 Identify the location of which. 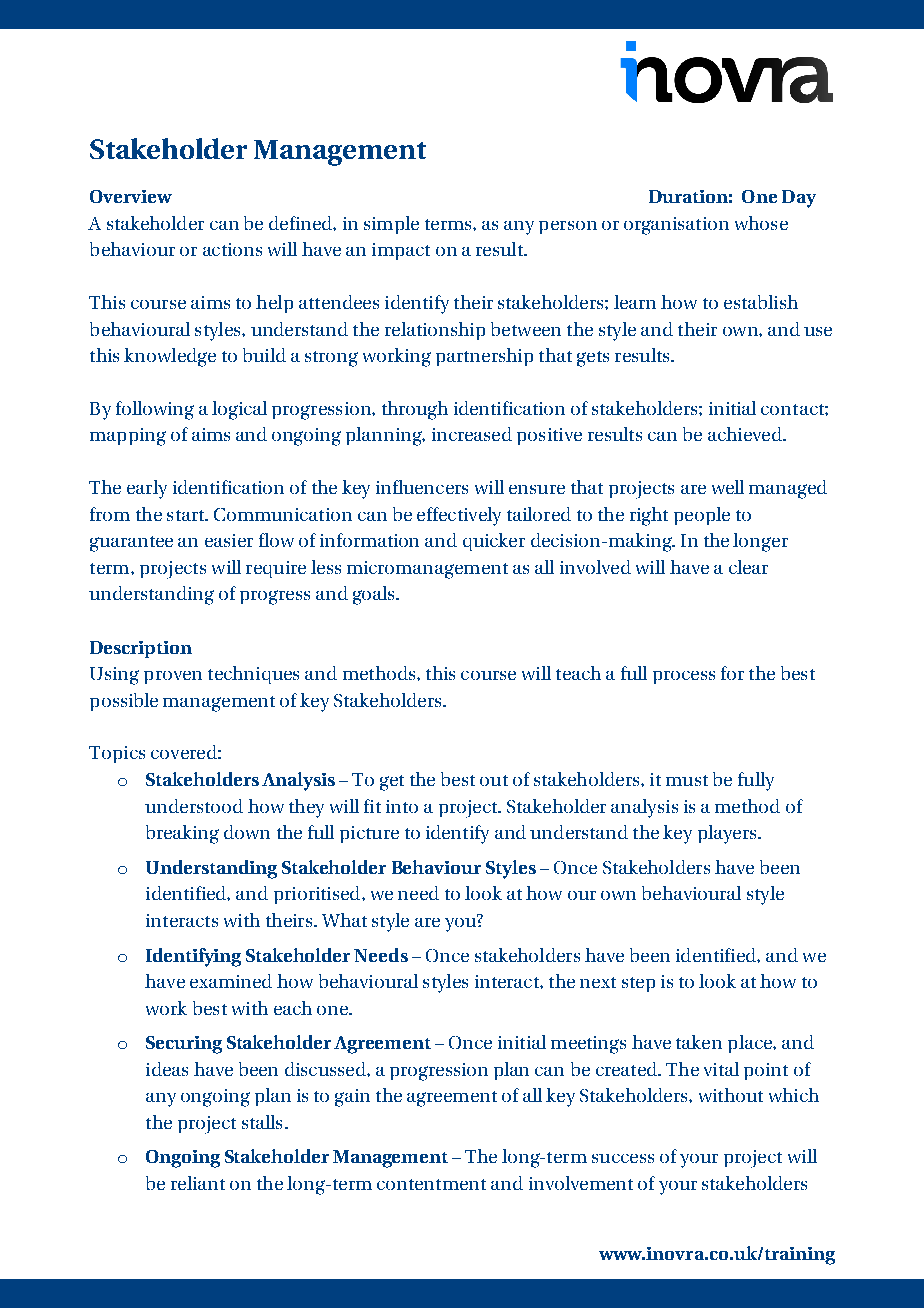
(794, 1095).
